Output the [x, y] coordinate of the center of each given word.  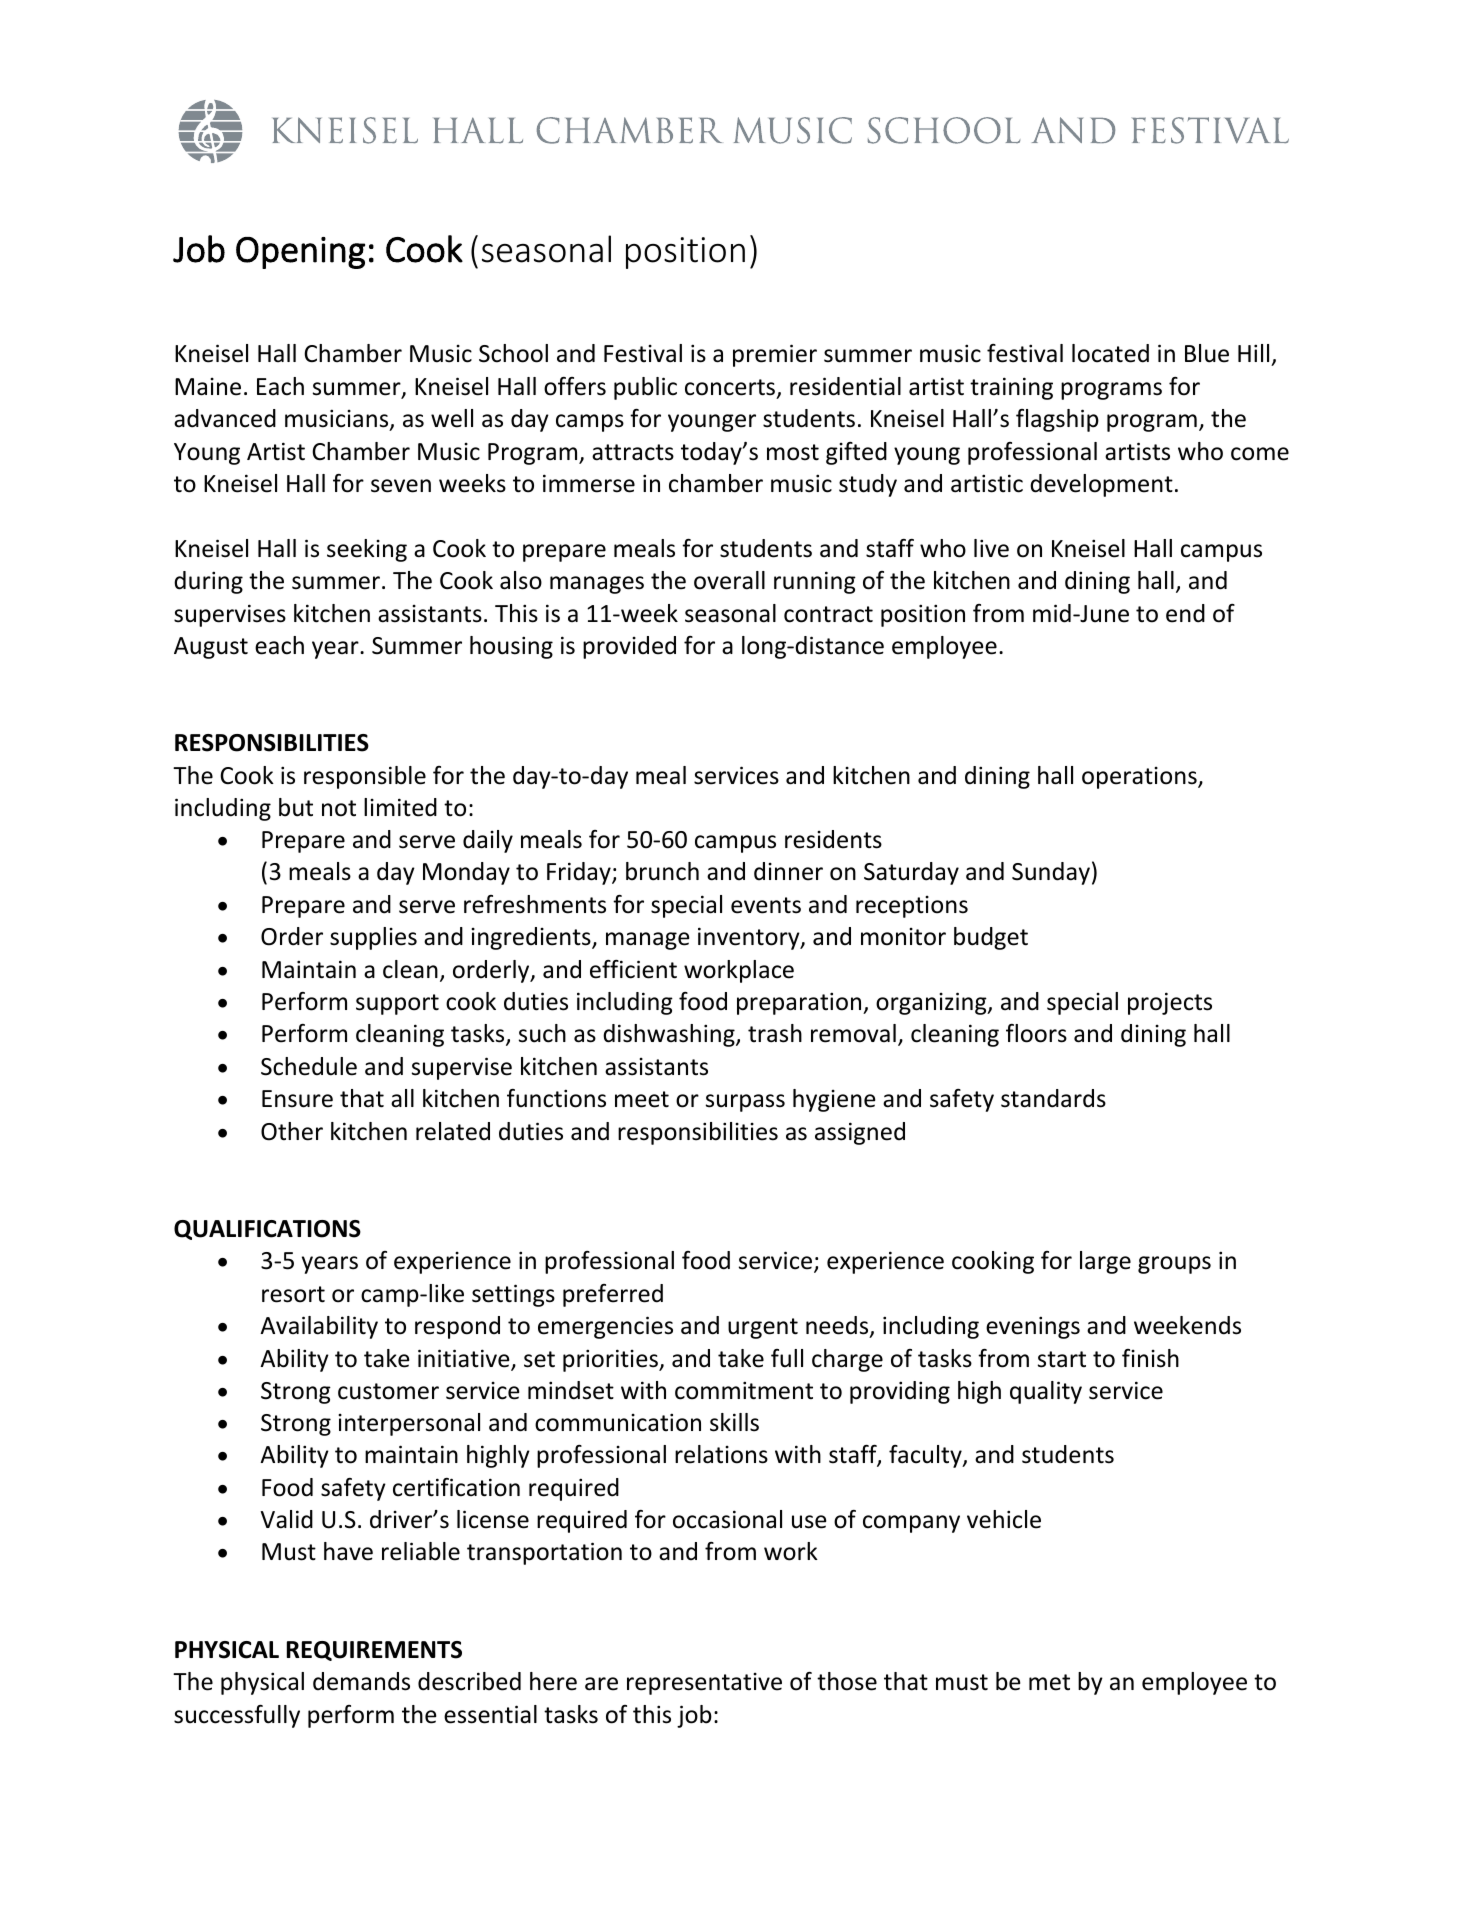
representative [704, 1684]
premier [775, 355]
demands [361, 1681]
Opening [300, 253]
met [1049, 1682]
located [1110, 353]
